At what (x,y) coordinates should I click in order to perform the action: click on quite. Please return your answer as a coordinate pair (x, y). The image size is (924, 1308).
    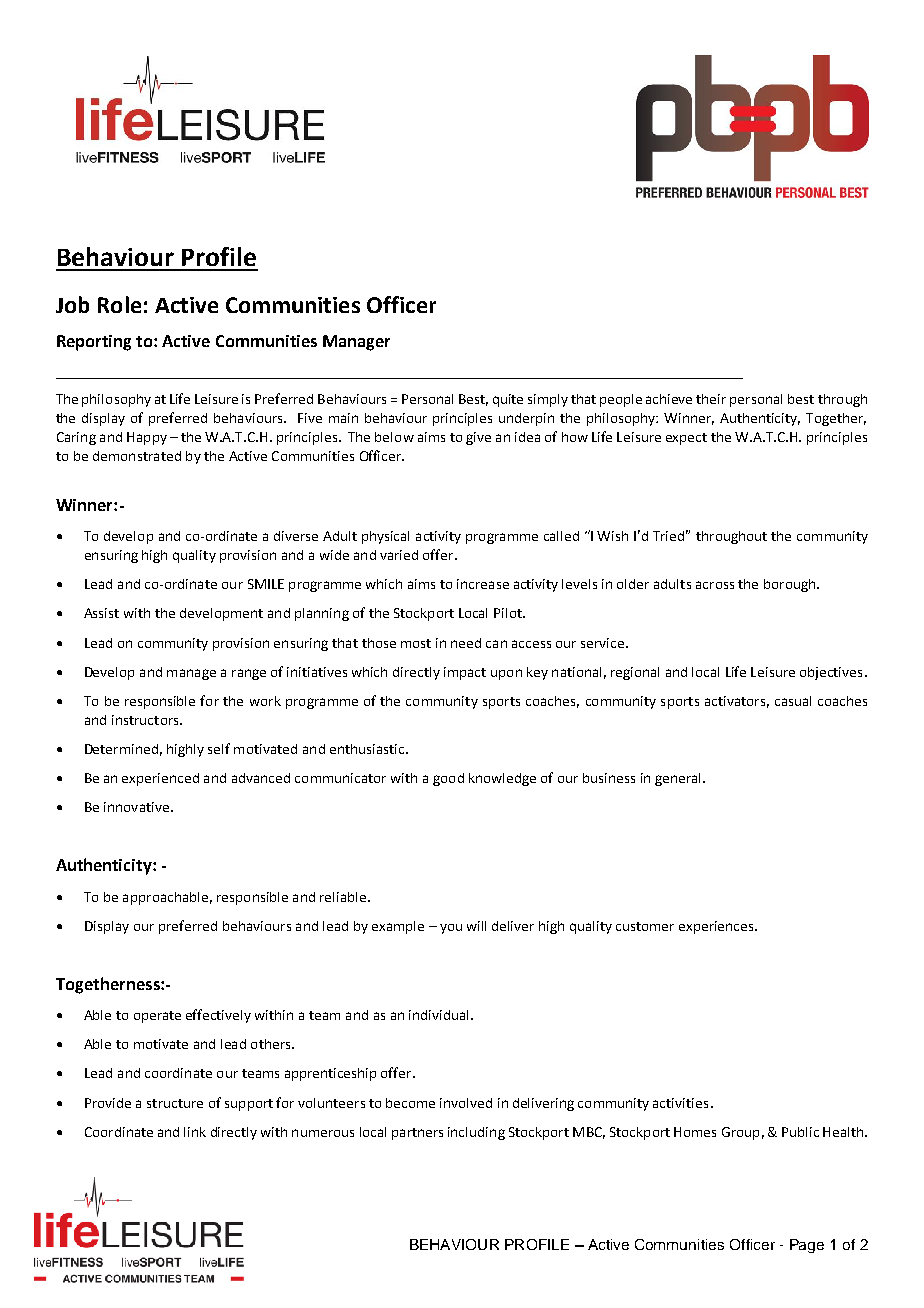
    Looking at the image, I should click on (508, 400).
